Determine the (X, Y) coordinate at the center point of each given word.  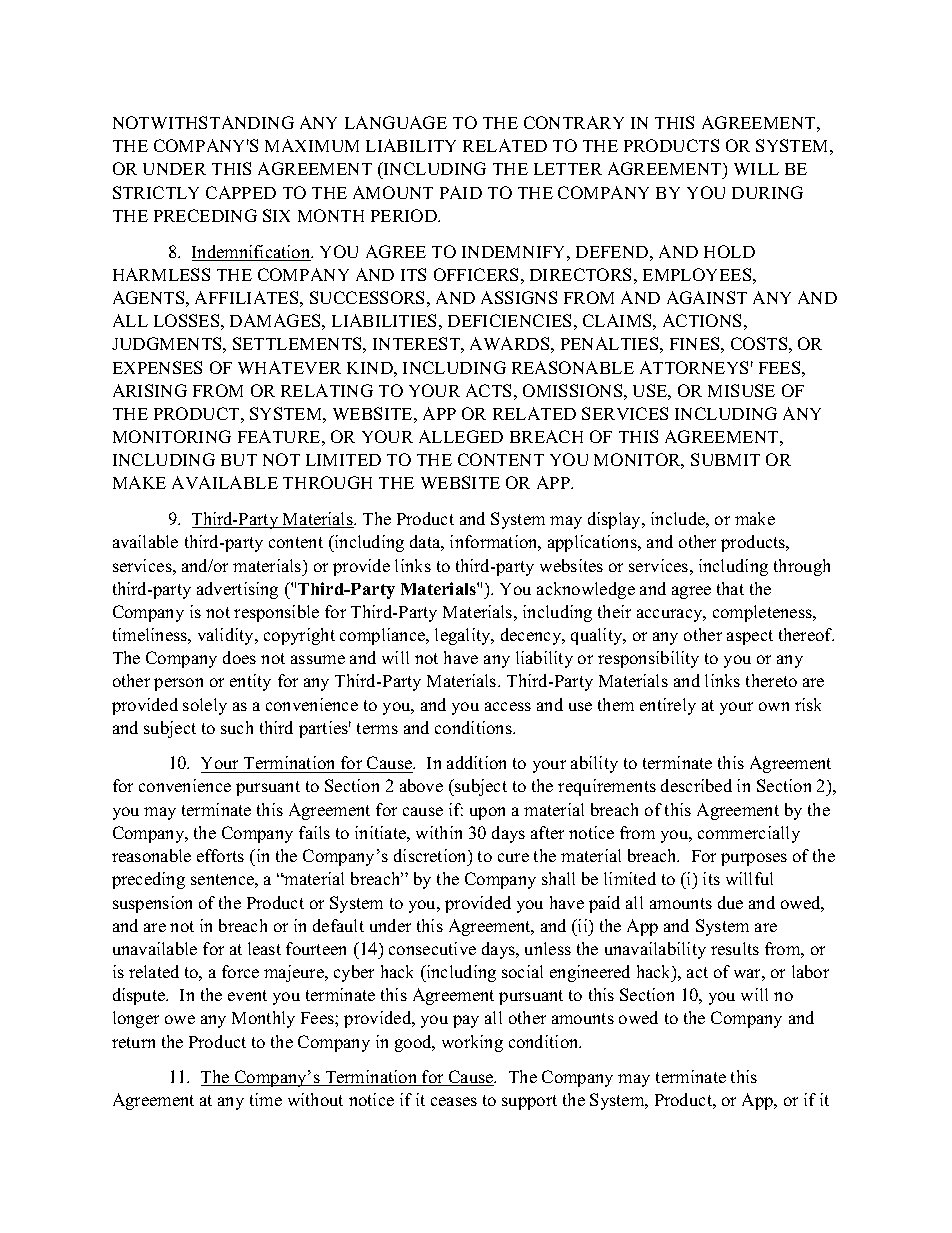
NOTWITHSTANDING (203, 122)
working (472, 1043)
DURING (767, 192)
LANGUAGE (396, 122)
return (133, 1042)
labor (810, 971)
